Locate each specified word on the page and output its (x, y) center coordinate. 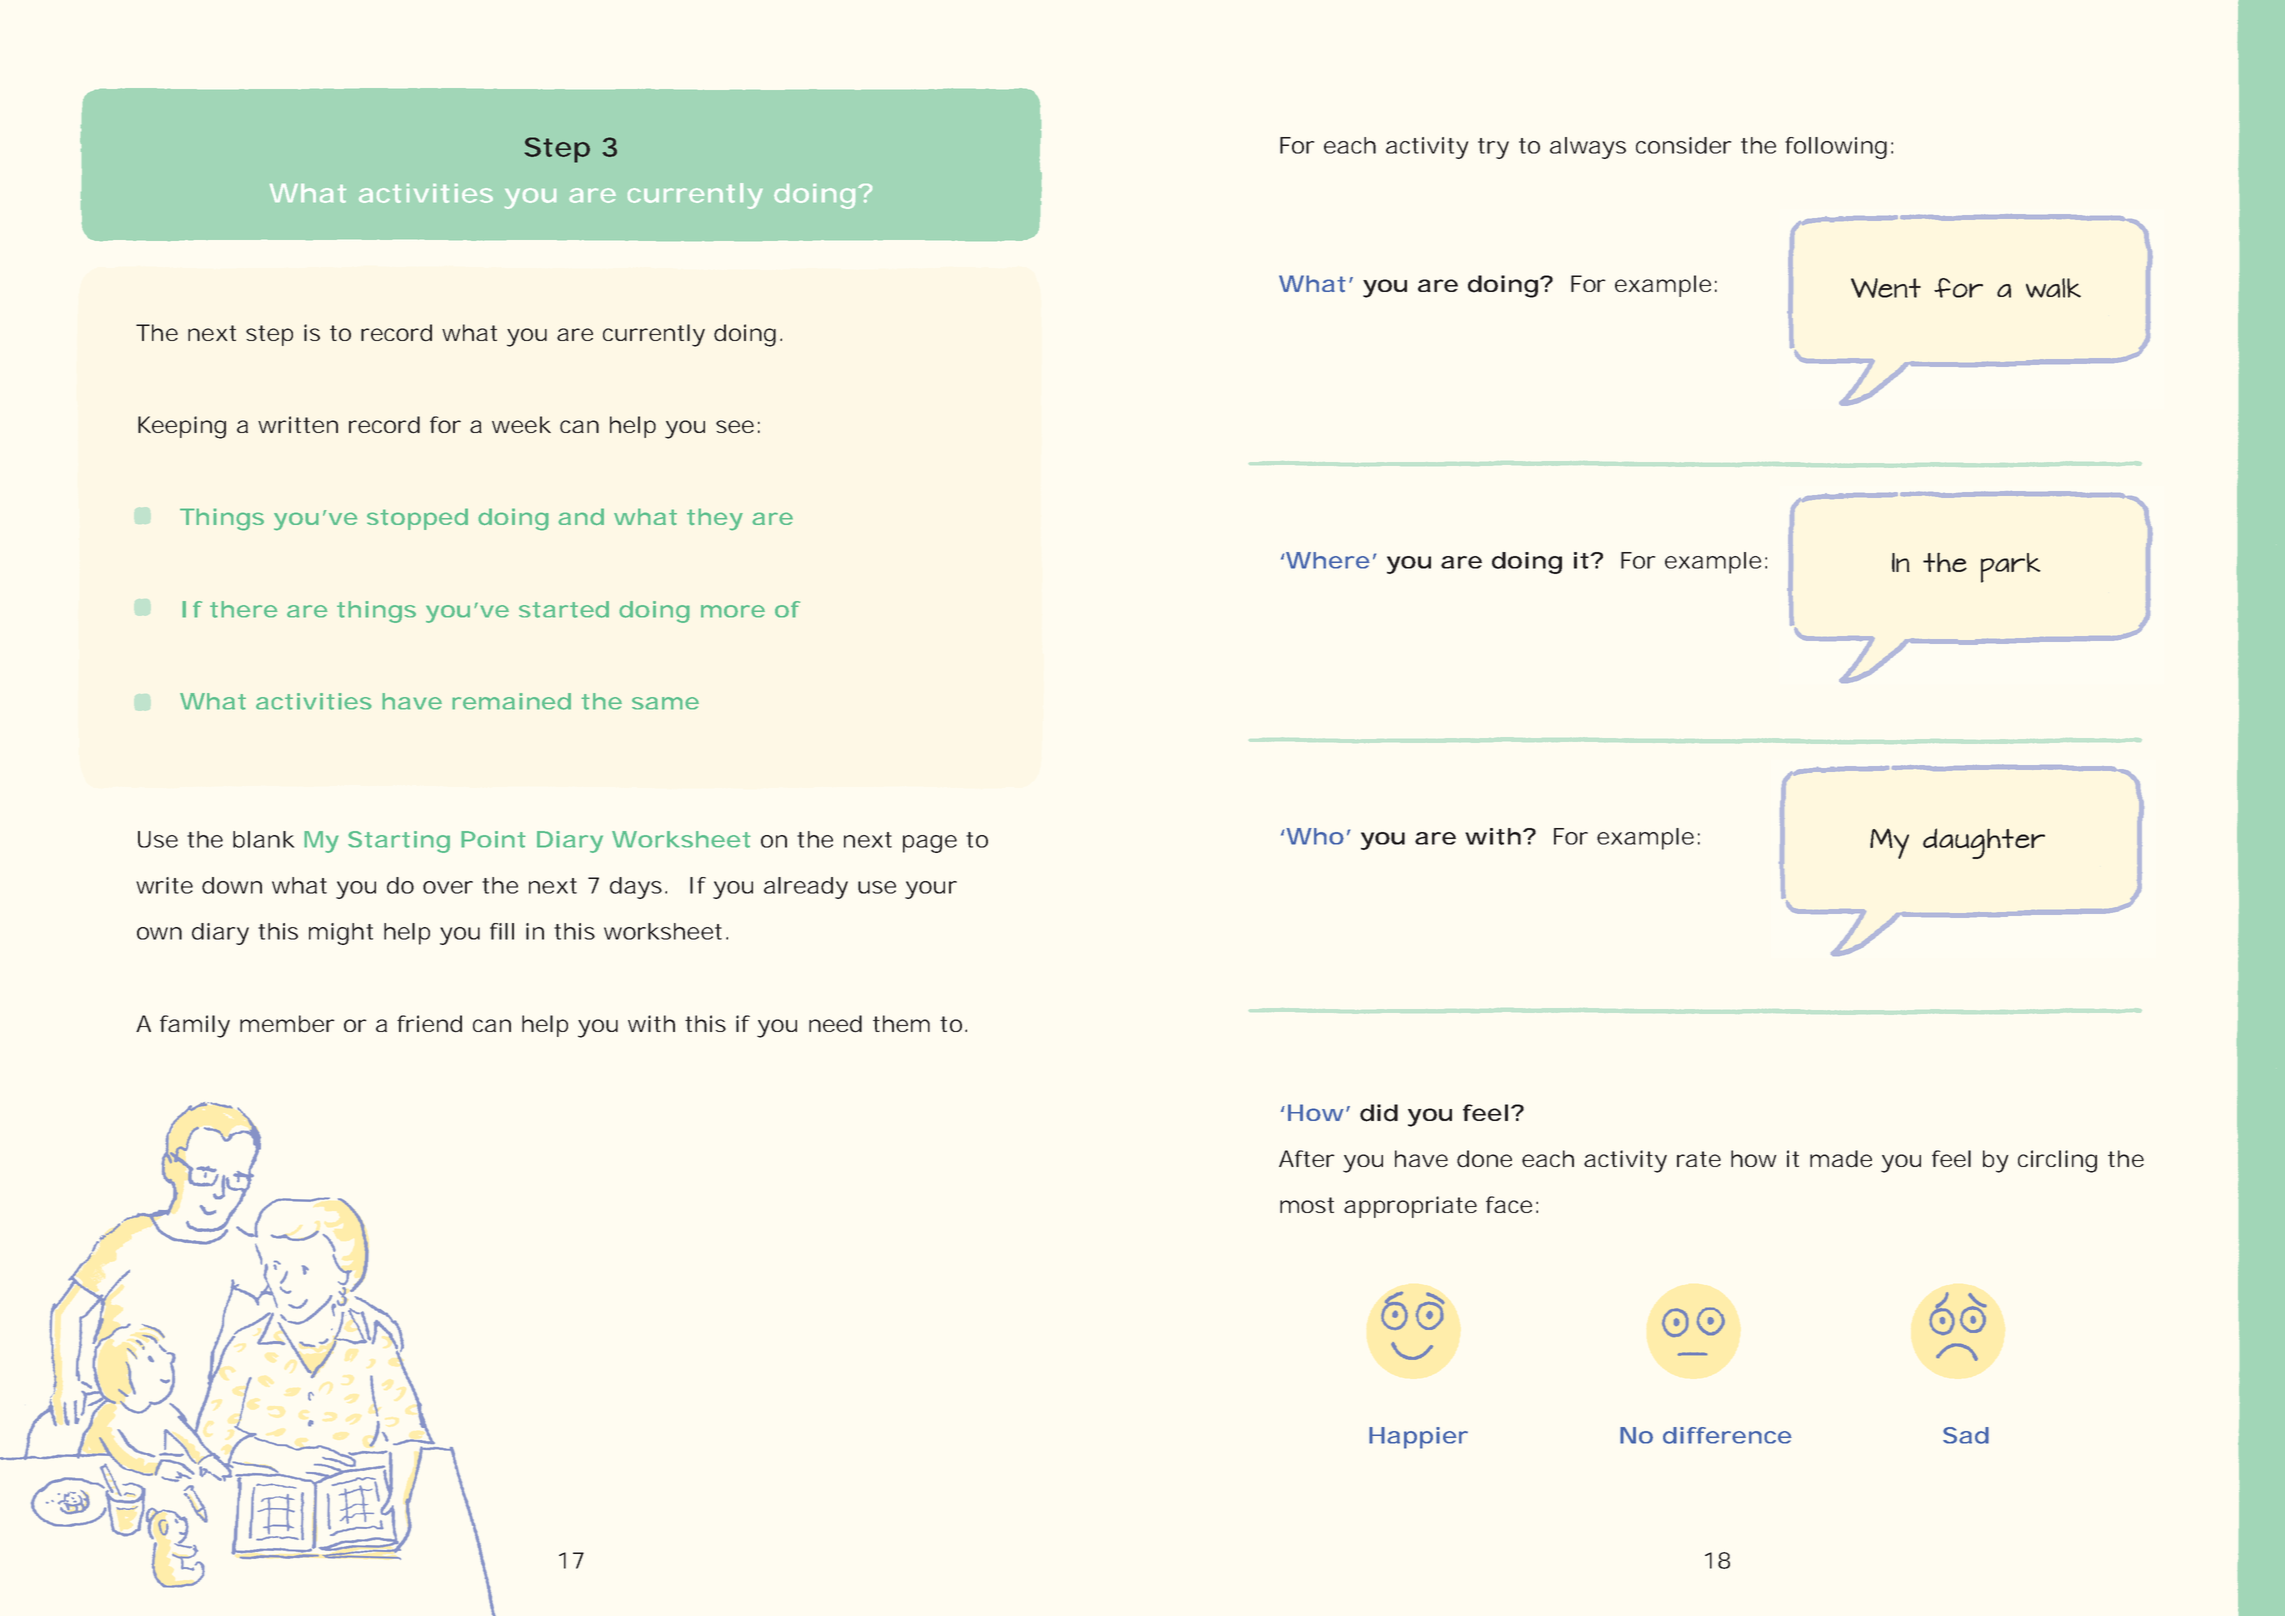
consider (1683, 145)
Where (1328, 560)
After (1307, 1158)
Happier (1418, 1438)
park (2011, 568)
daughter (1984, 843)
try (1493, 148)
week (521, 424)
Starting (399, 842)
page (930, 844)
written (298, 424)
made (1841, 1159)
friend (429, 1024)
